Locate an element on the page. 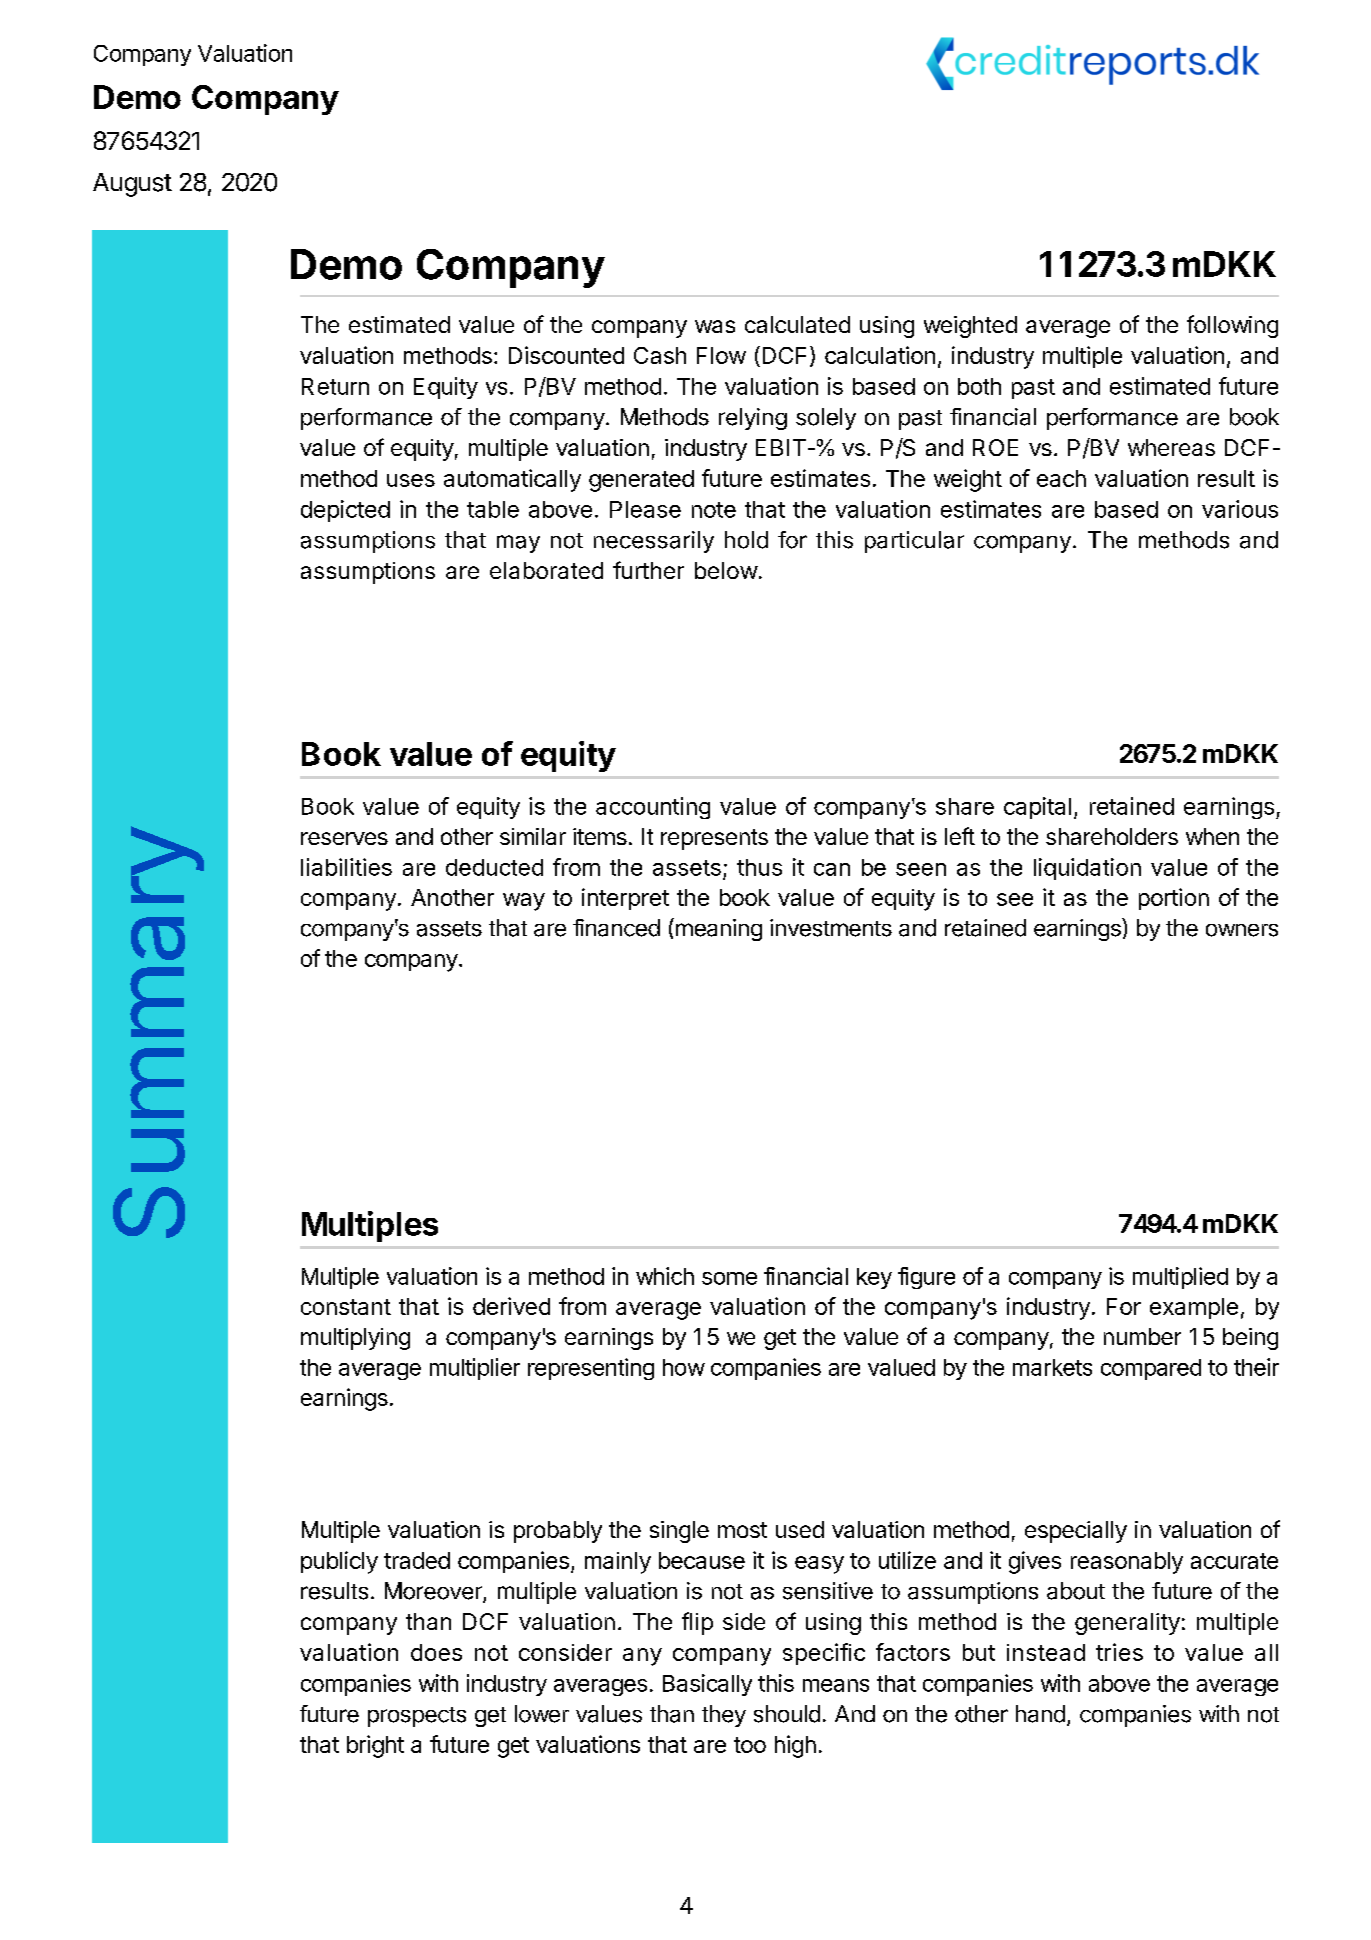  meaning is located at coordinates (717, 929).
